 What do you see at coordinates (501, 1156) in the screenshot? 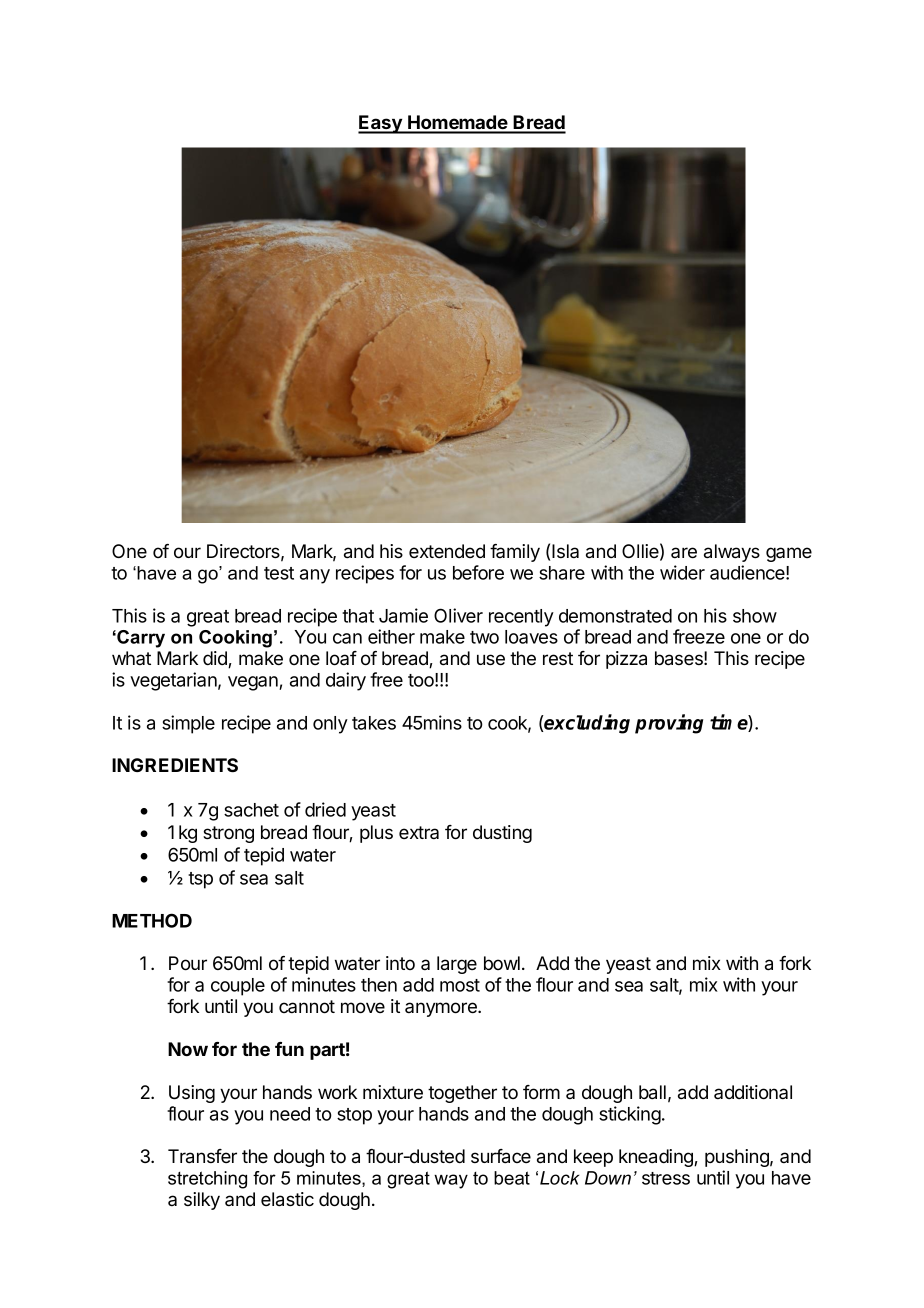
I see `surface` at bounding box center [501, 1156].
